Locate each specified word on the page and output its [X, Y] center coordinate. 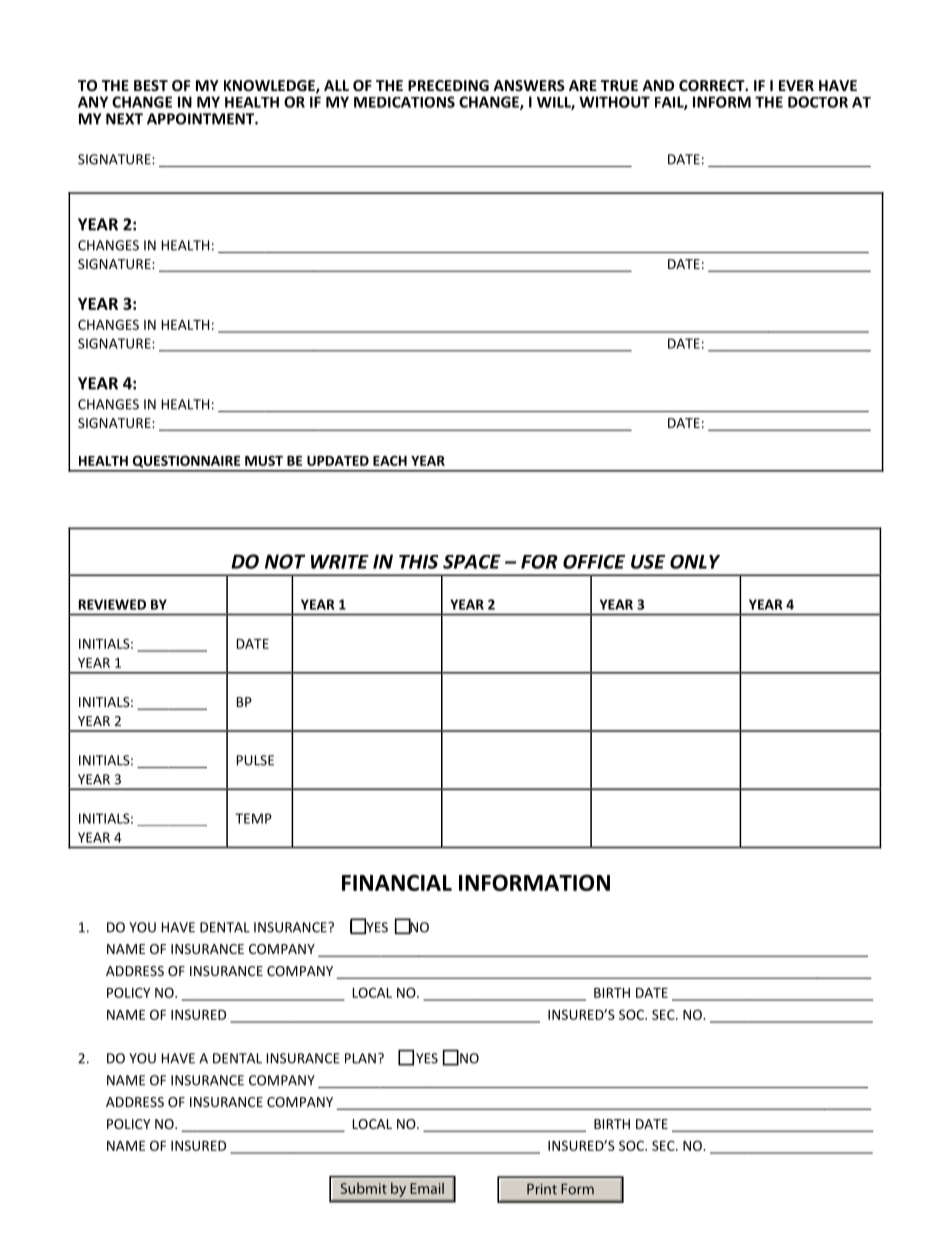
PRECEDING [448, 85]
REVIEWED [112, 604]
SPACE [472, 561]
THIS [418, 562]
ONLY [695, 562]
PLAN [360, 1058]
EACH [390, 460]
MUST [264, 460]
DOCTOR [818, 102]
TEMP [253, 818]
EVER [796, 85]
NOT [285, 561]
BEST [151, 85]
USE [648, 562]
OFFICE [594, 562]
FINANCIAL [397, 882]
